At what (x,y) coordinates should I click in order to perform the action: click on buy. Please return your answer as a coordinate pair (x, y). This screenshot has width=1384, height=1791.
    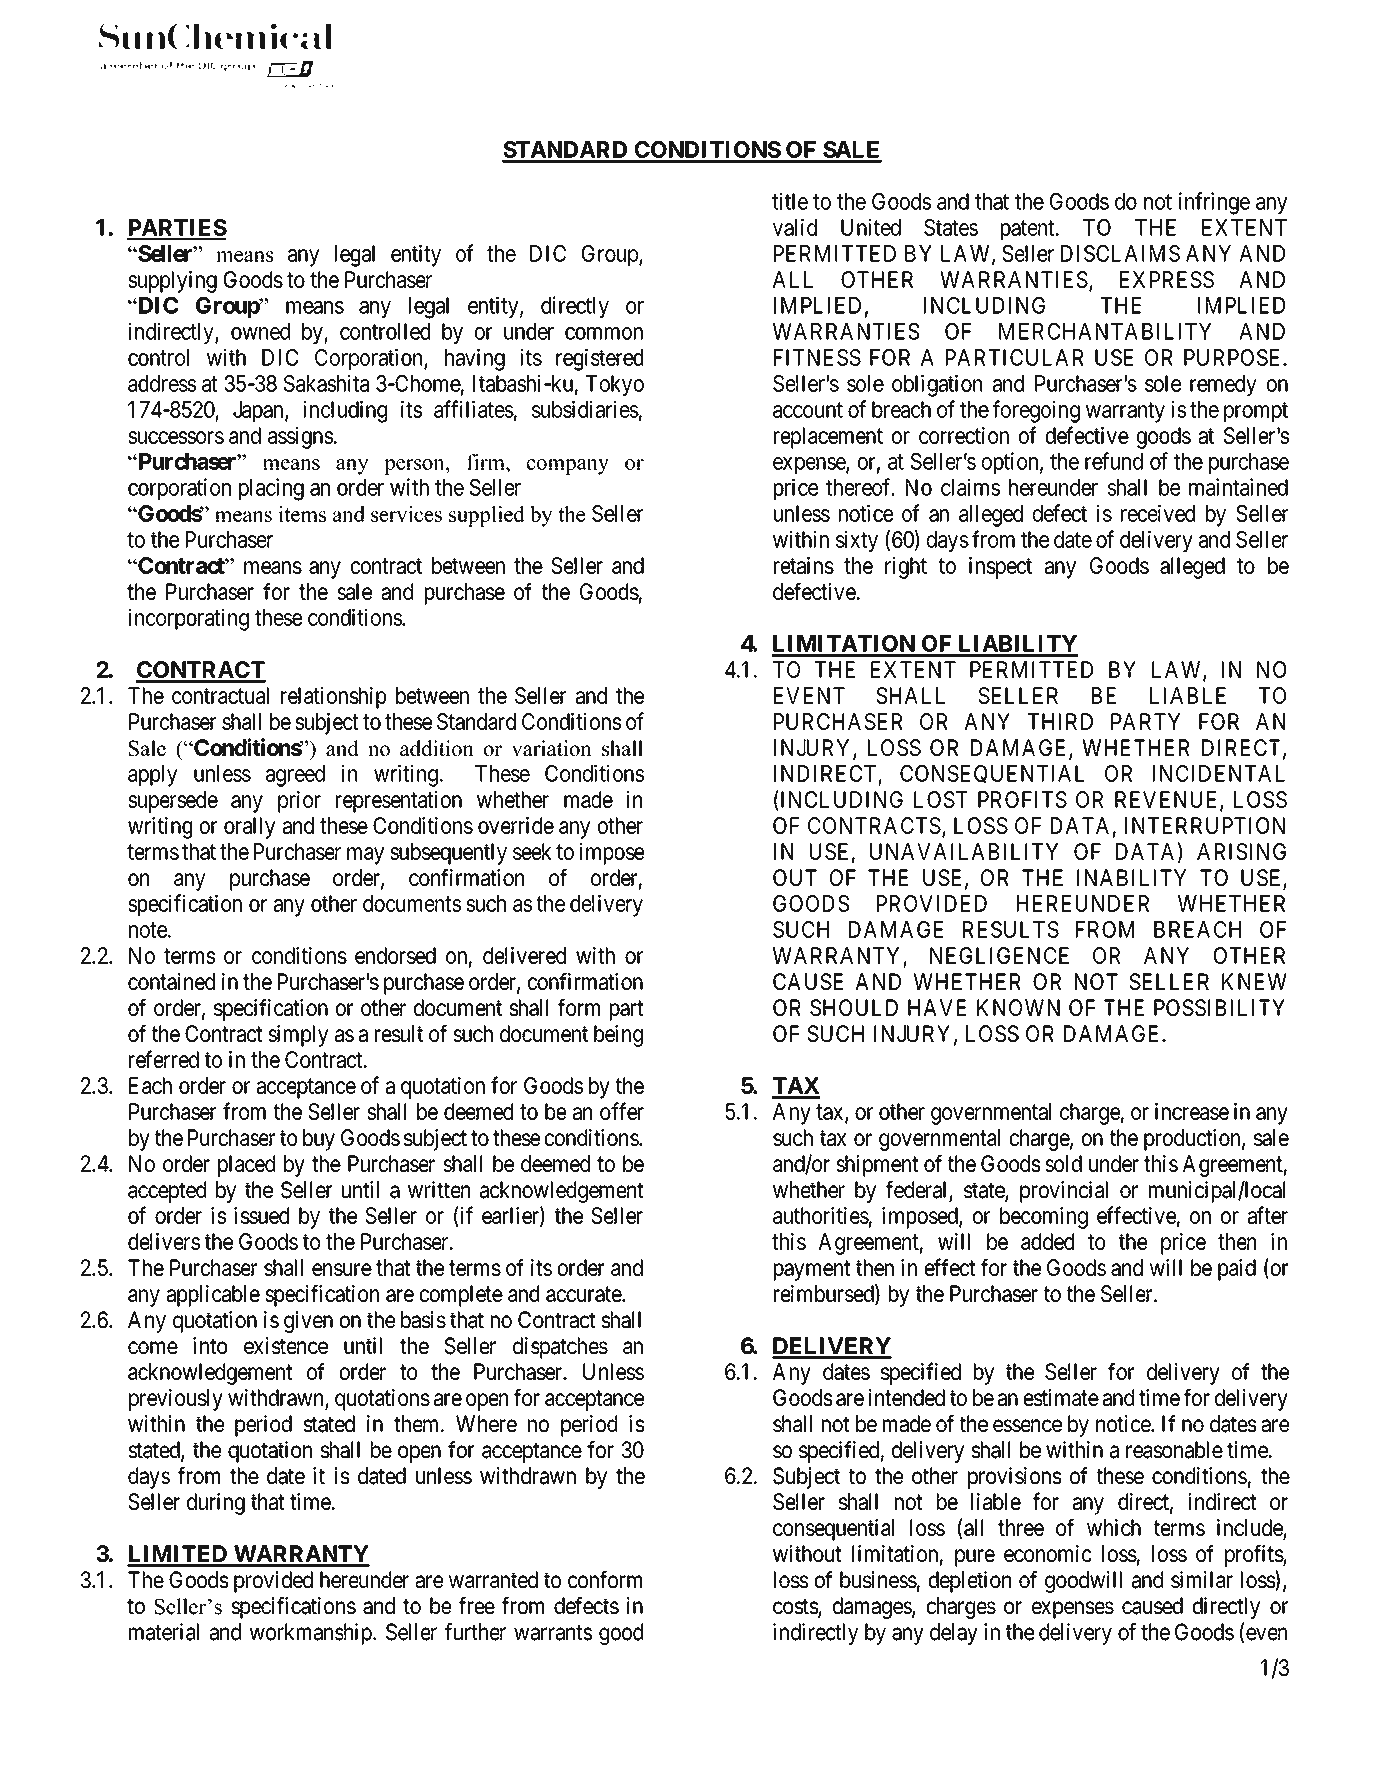
    Looking at the image, I should click on (319, 1140).
